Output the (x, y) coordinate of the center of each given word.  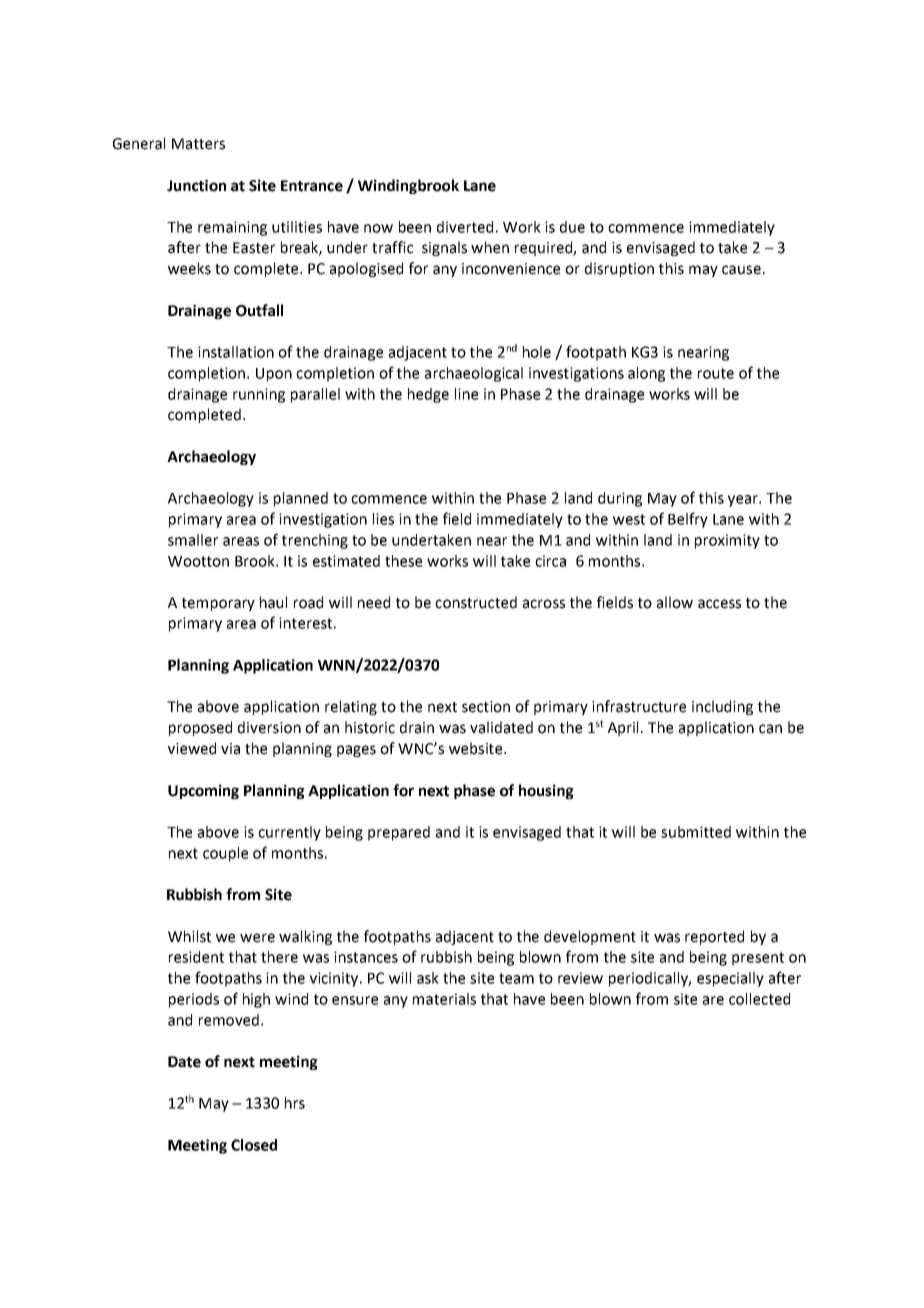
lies (383, 519)
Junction (196, 185)
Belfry (688, 520)
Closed (254, 1145)
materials (444, 999)
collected (759, 999)
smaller (193, 540)
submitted (696, 832)
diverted (465, 227)
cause (741, 270)
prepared (399, 833)
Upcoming (203, 791)
